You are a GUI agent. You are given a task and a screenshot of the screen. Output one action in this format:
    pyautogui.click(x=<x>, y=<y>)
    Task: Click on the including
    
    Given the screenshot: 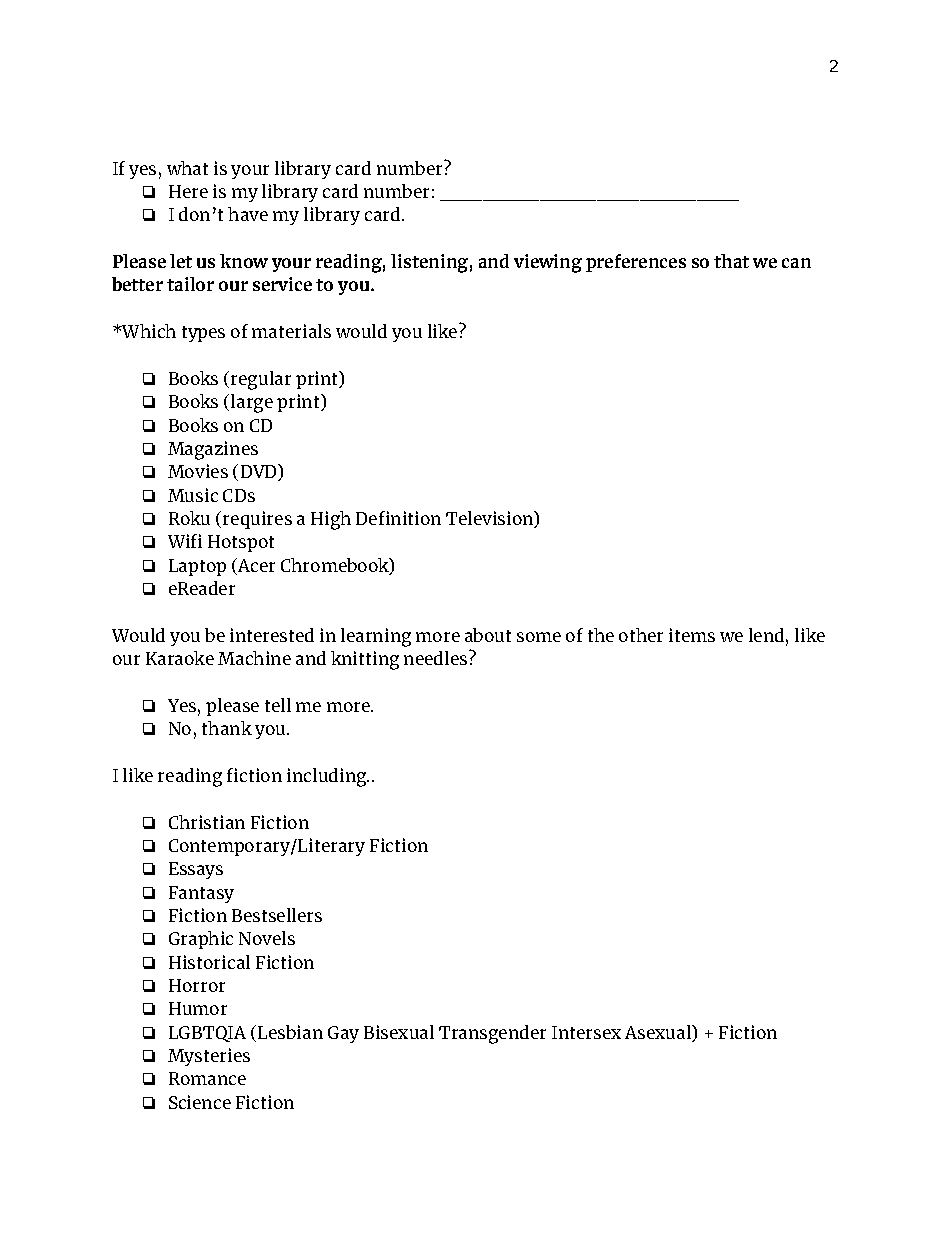 What is the action you would take?
    pyautogui.click(x=328, y=777)
